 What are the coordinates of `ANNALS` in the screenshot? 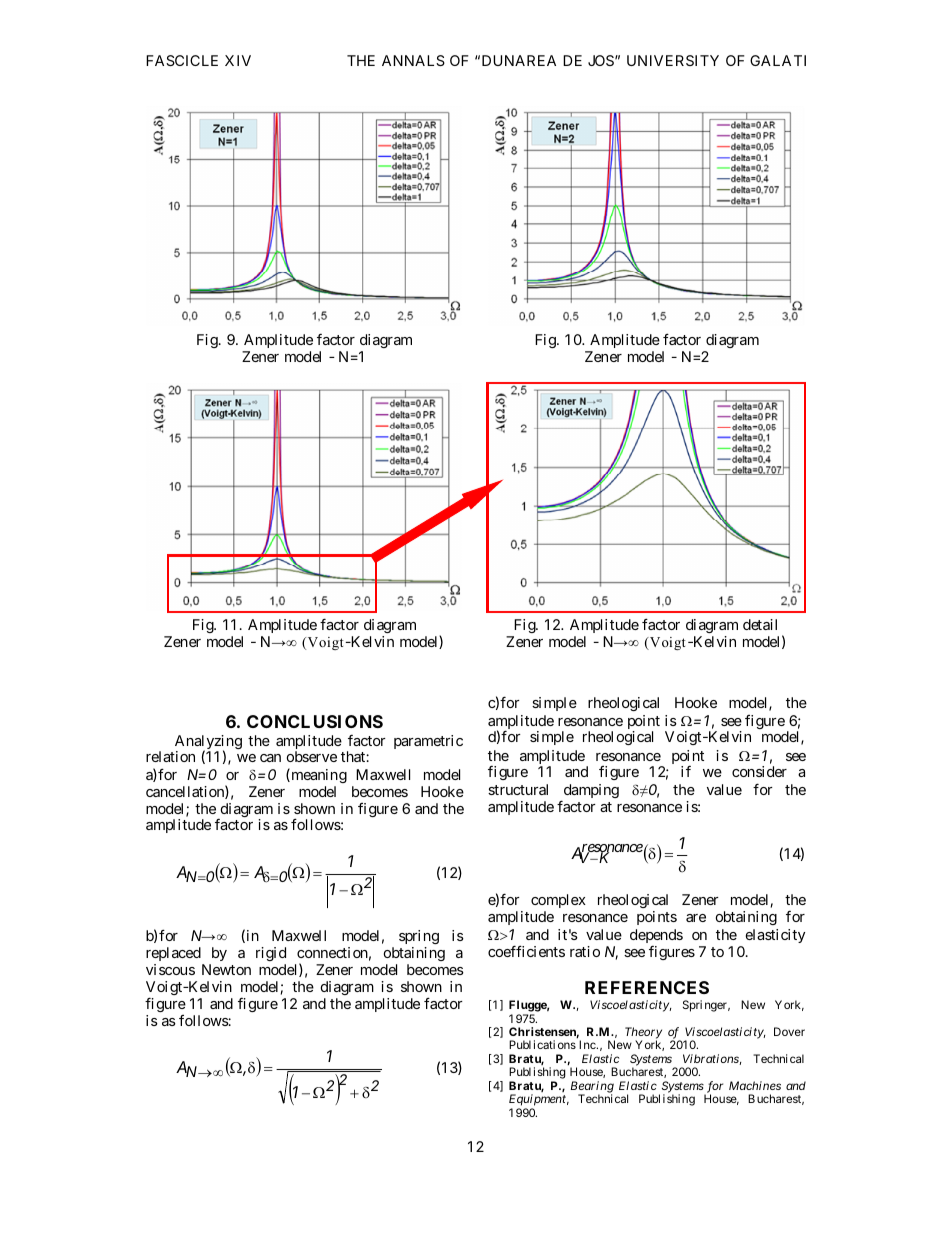 It's located at (413, 60).
